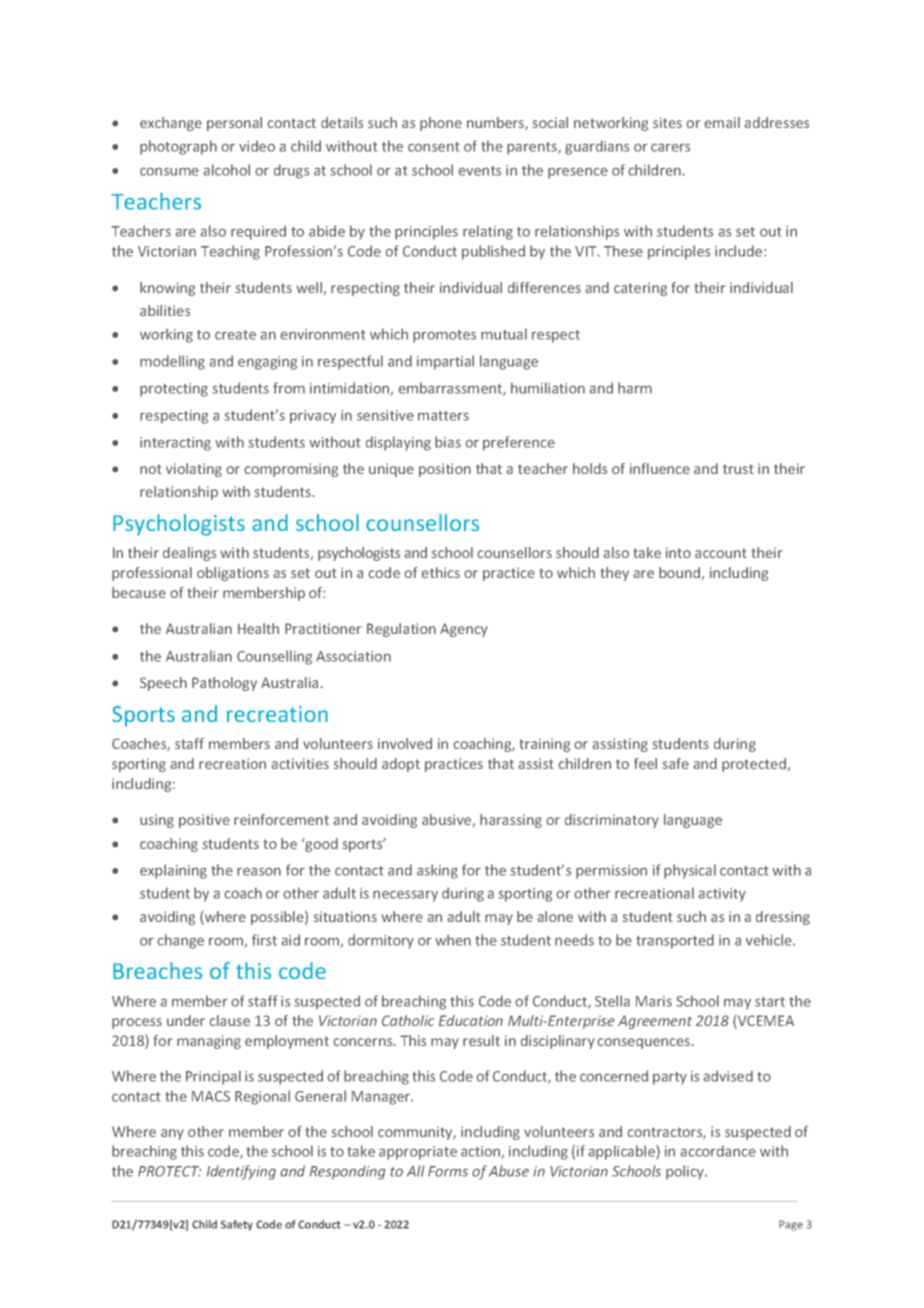 This image has width=924, height=1308. Describe the element at coordinates (480, 171) in the image. I see `events` at that location.
